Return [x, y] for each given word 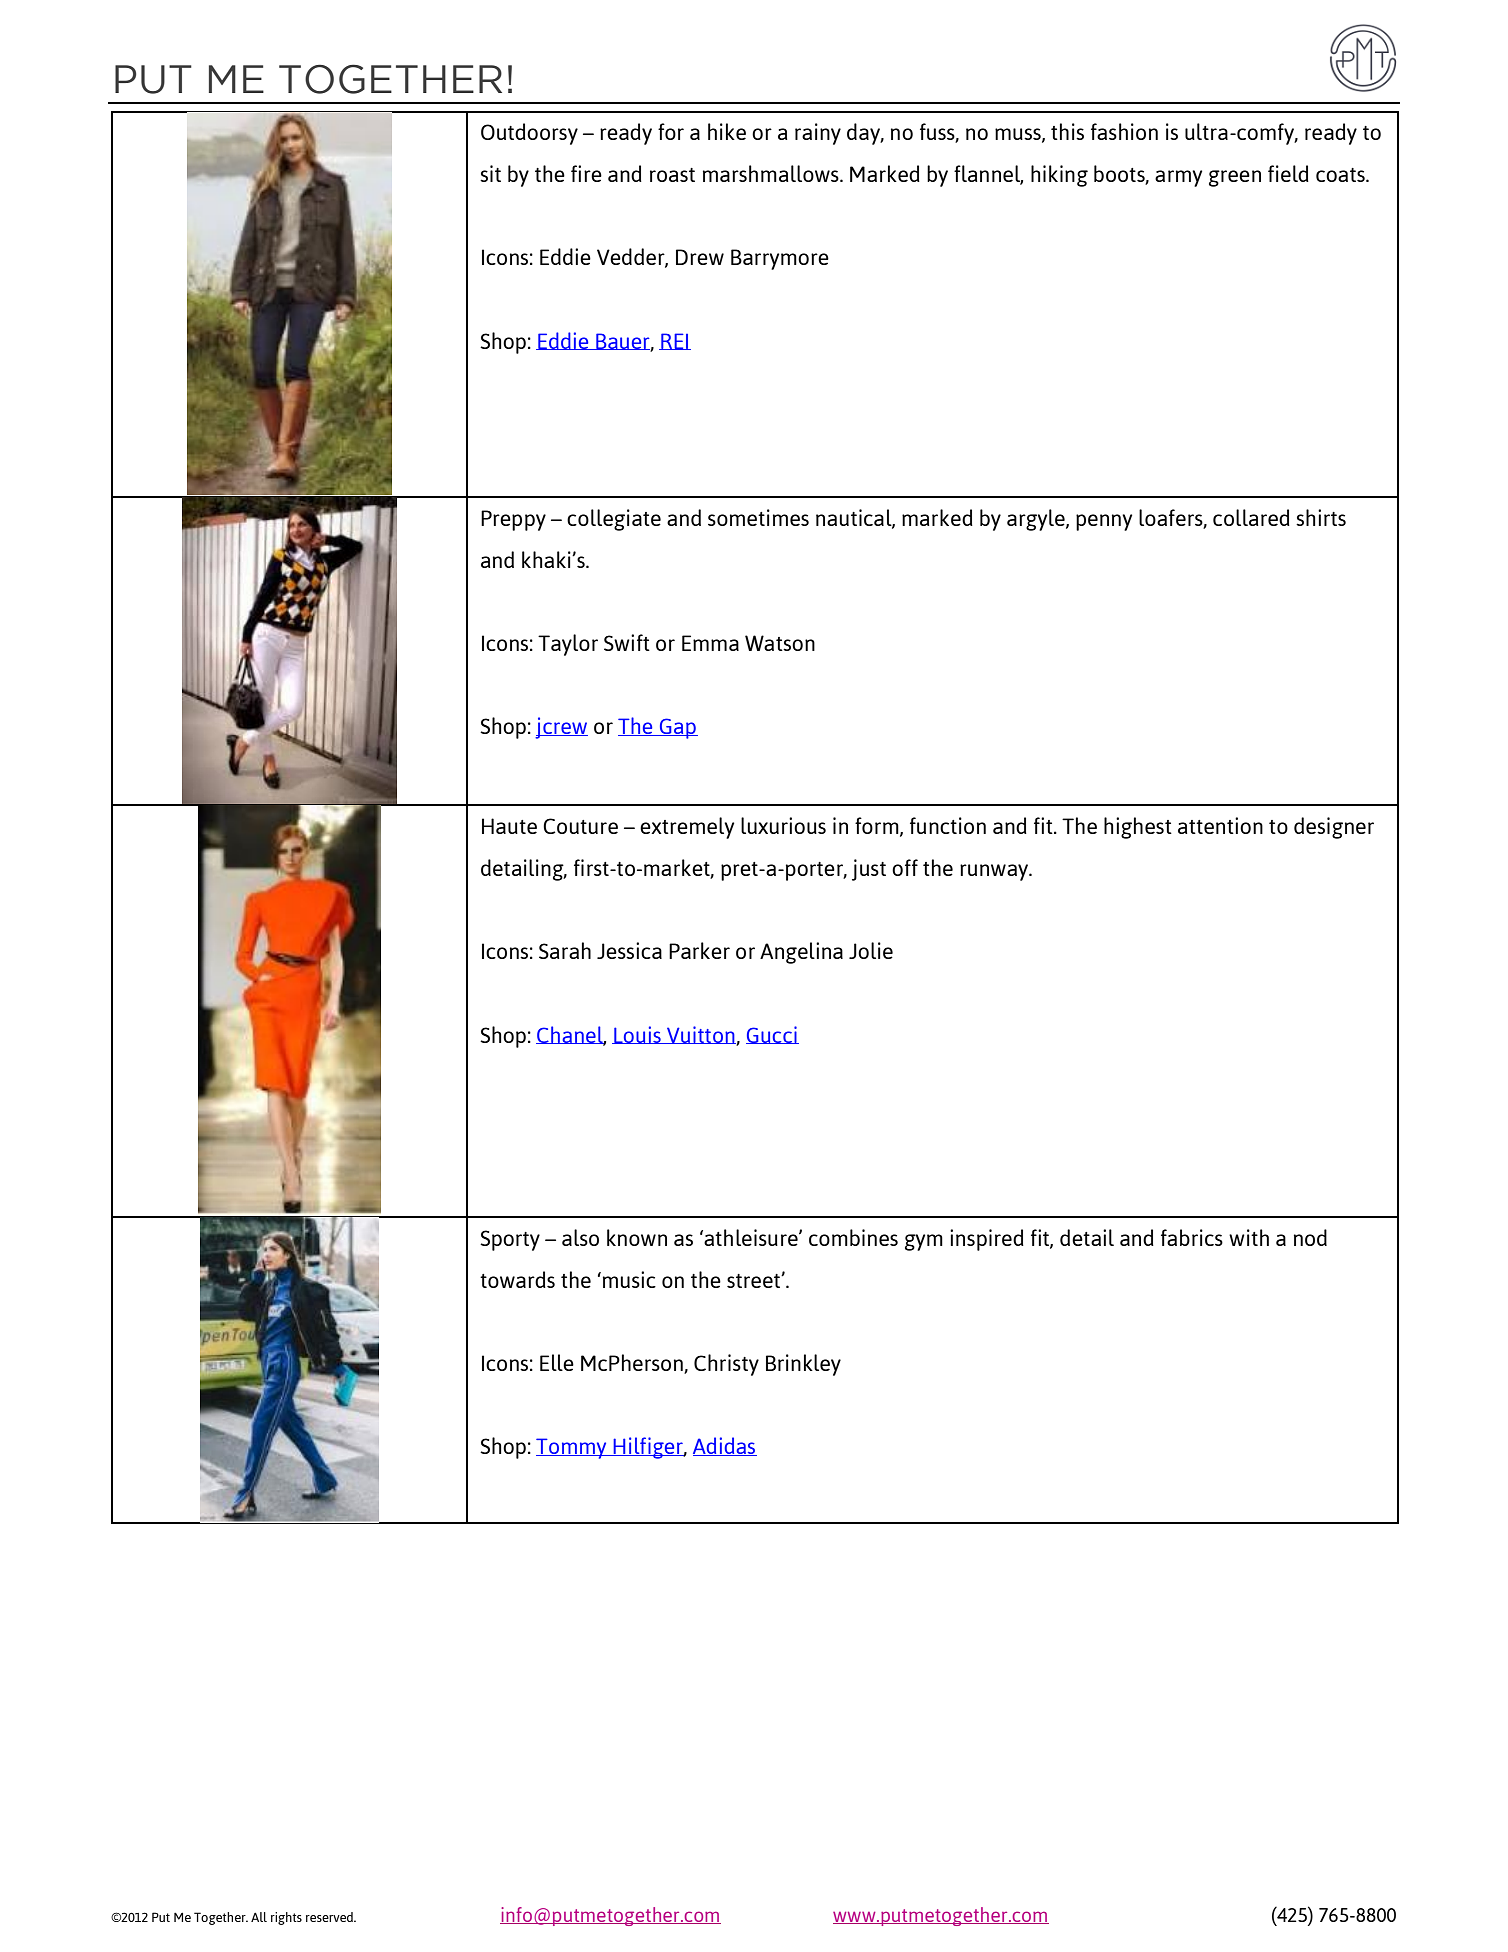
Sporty [510, 1240]
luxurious [783, 825]
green [1235, 178]
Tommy [572, 1448]
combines [853, 1237]
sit [490, 173]
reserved [330, 1917]
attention [1220, 825]
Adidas [725, 1446]
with [1249, 1237]
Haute [509, 826]
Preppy [513, 520]
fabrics [1192, 1237]
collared [1251, 517]
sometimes [758, 517]
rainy [818, 134]
